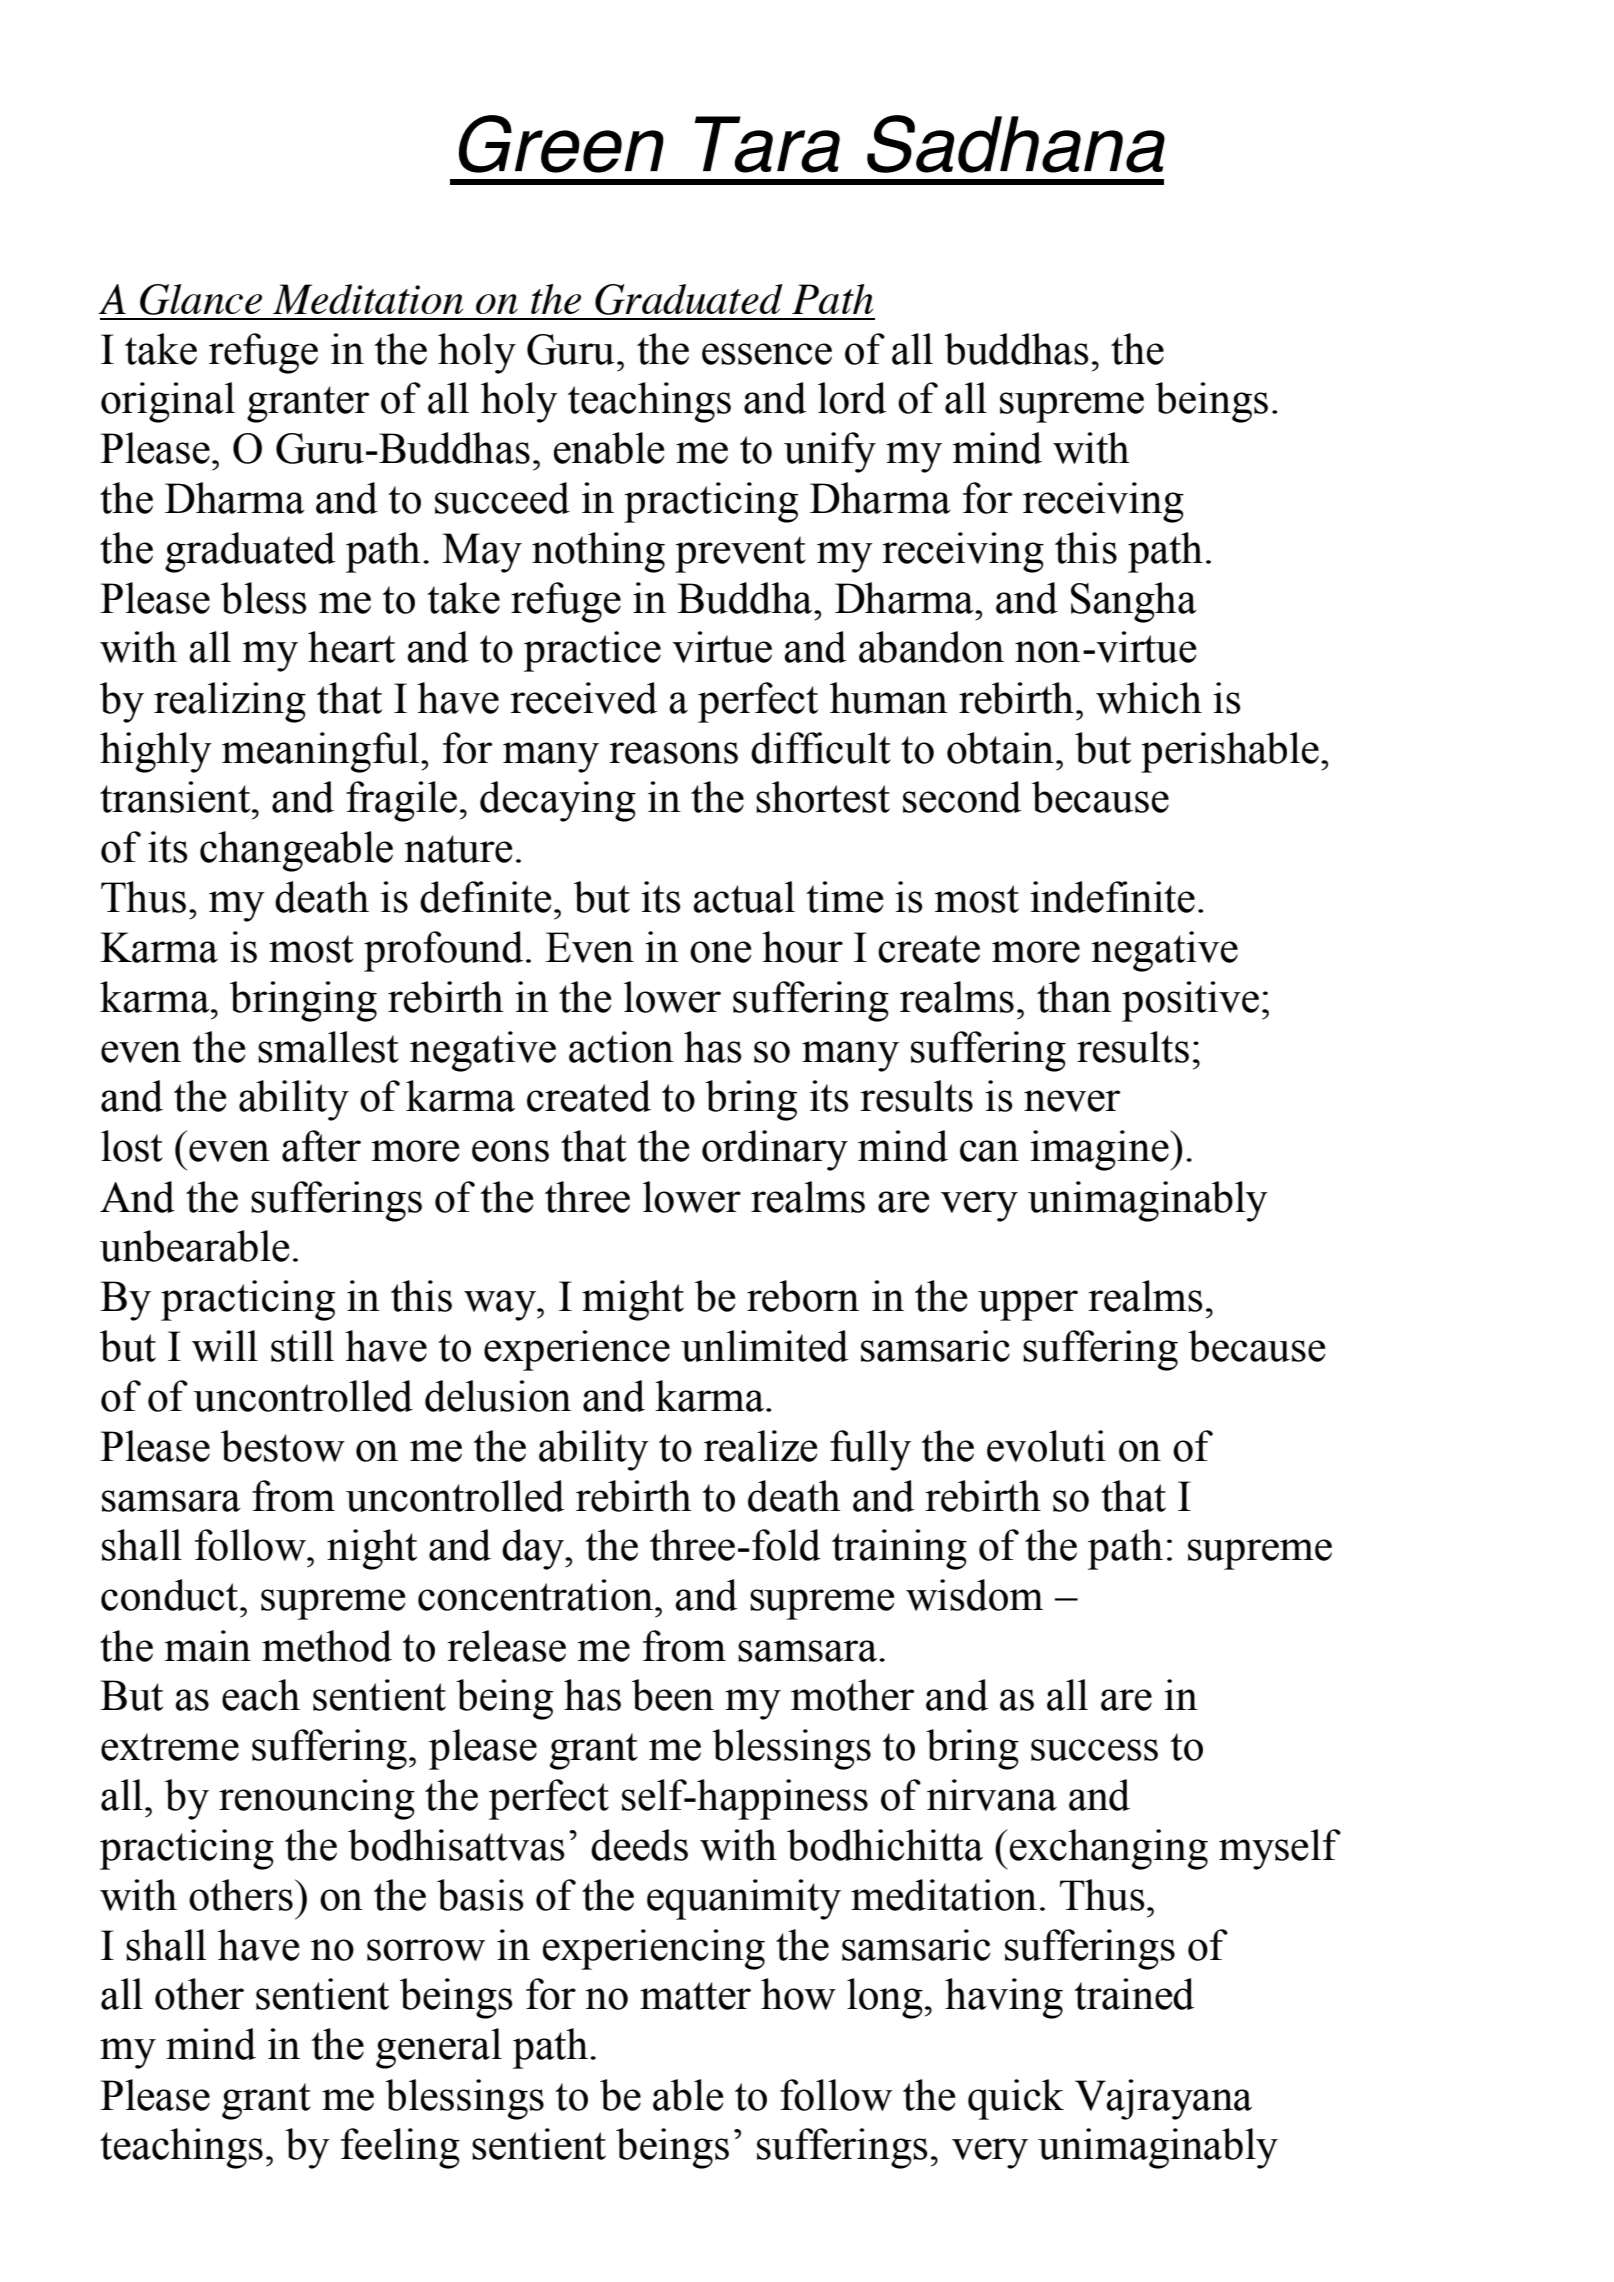 This screenshot has height=2282, width=1614. Describe the element at coordinates (1074, 997) in the screenshot. I see `than` at that location.
